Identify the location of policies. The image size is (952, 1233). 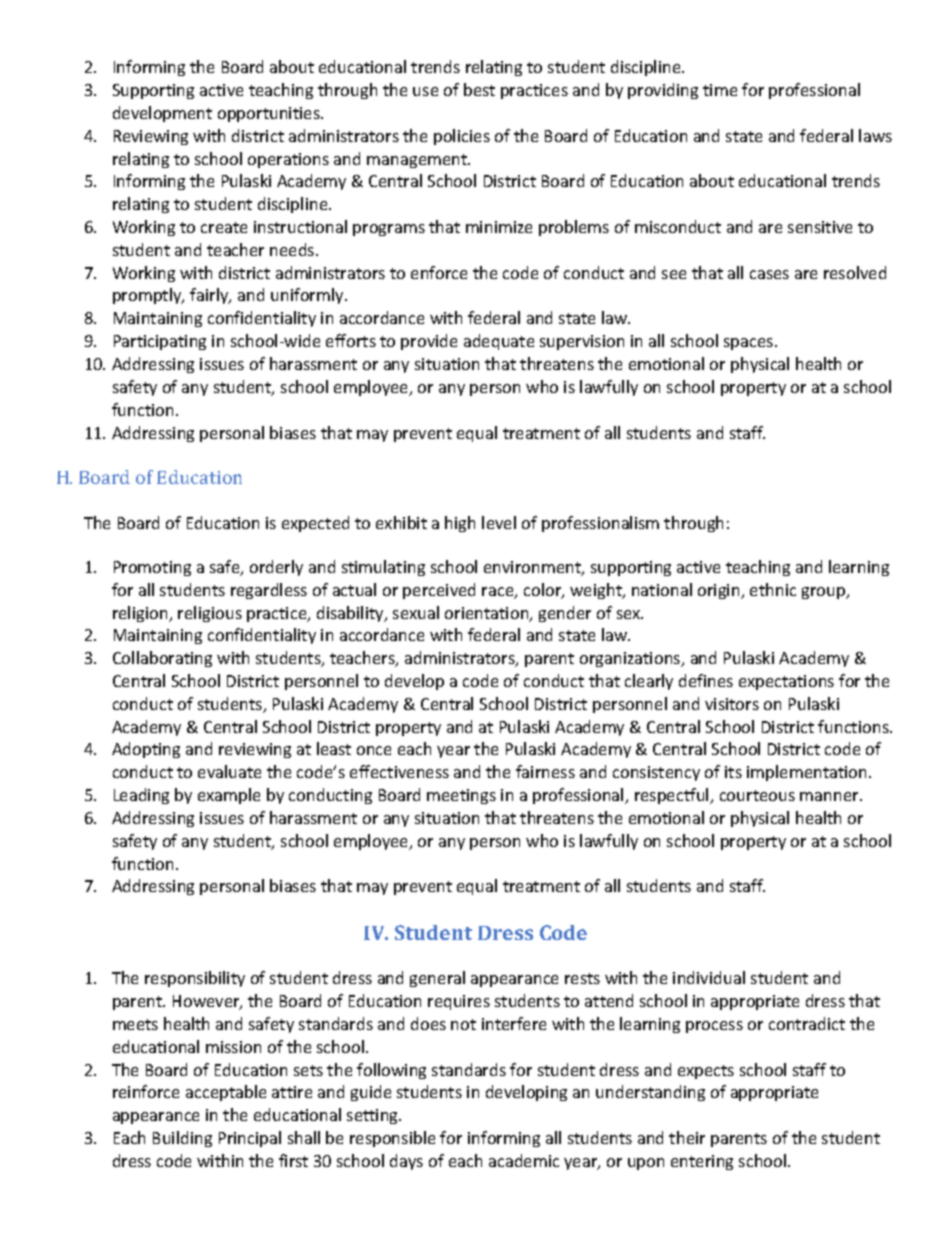
(462, 137).
